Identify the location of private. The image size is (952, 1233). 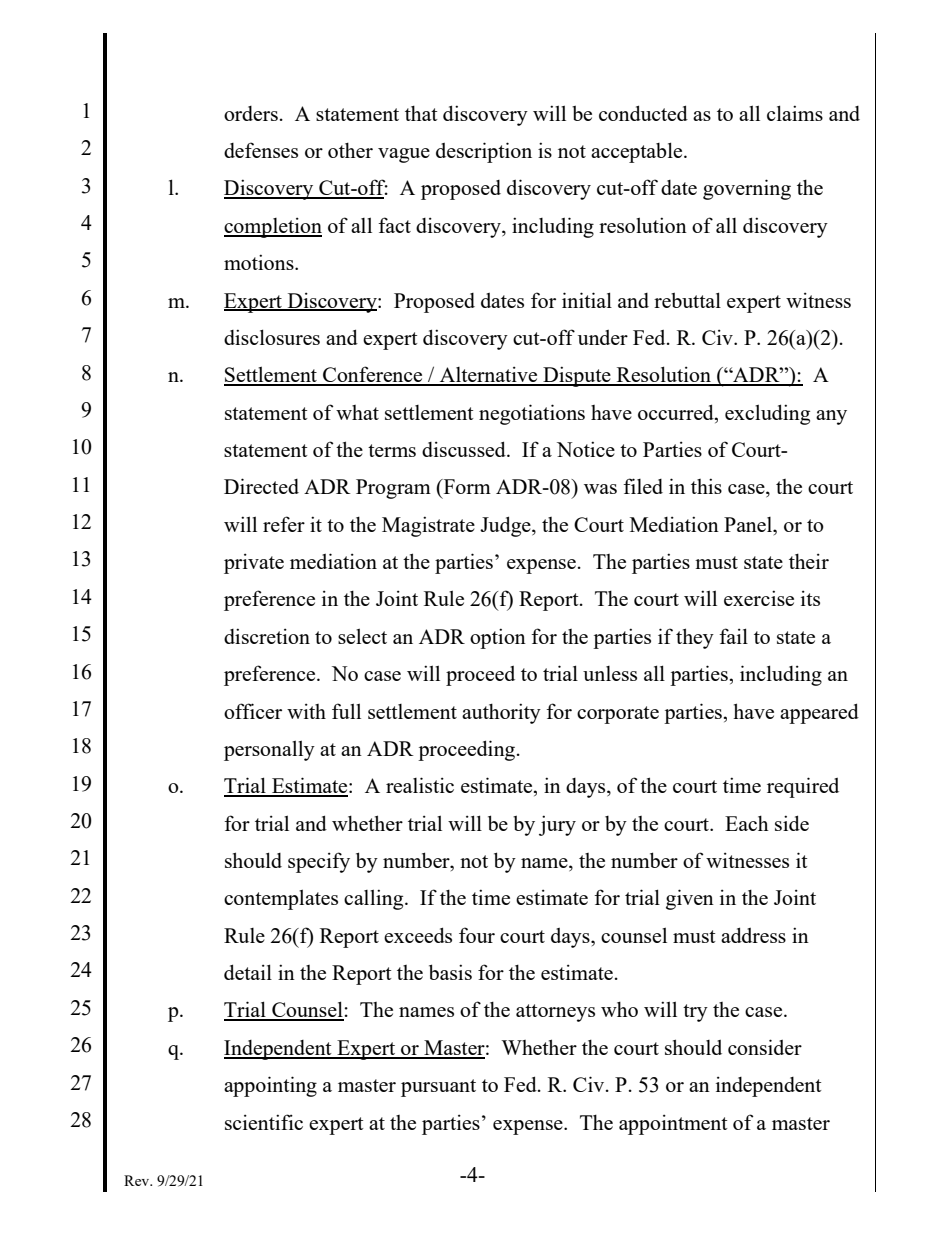
(254, 563).
